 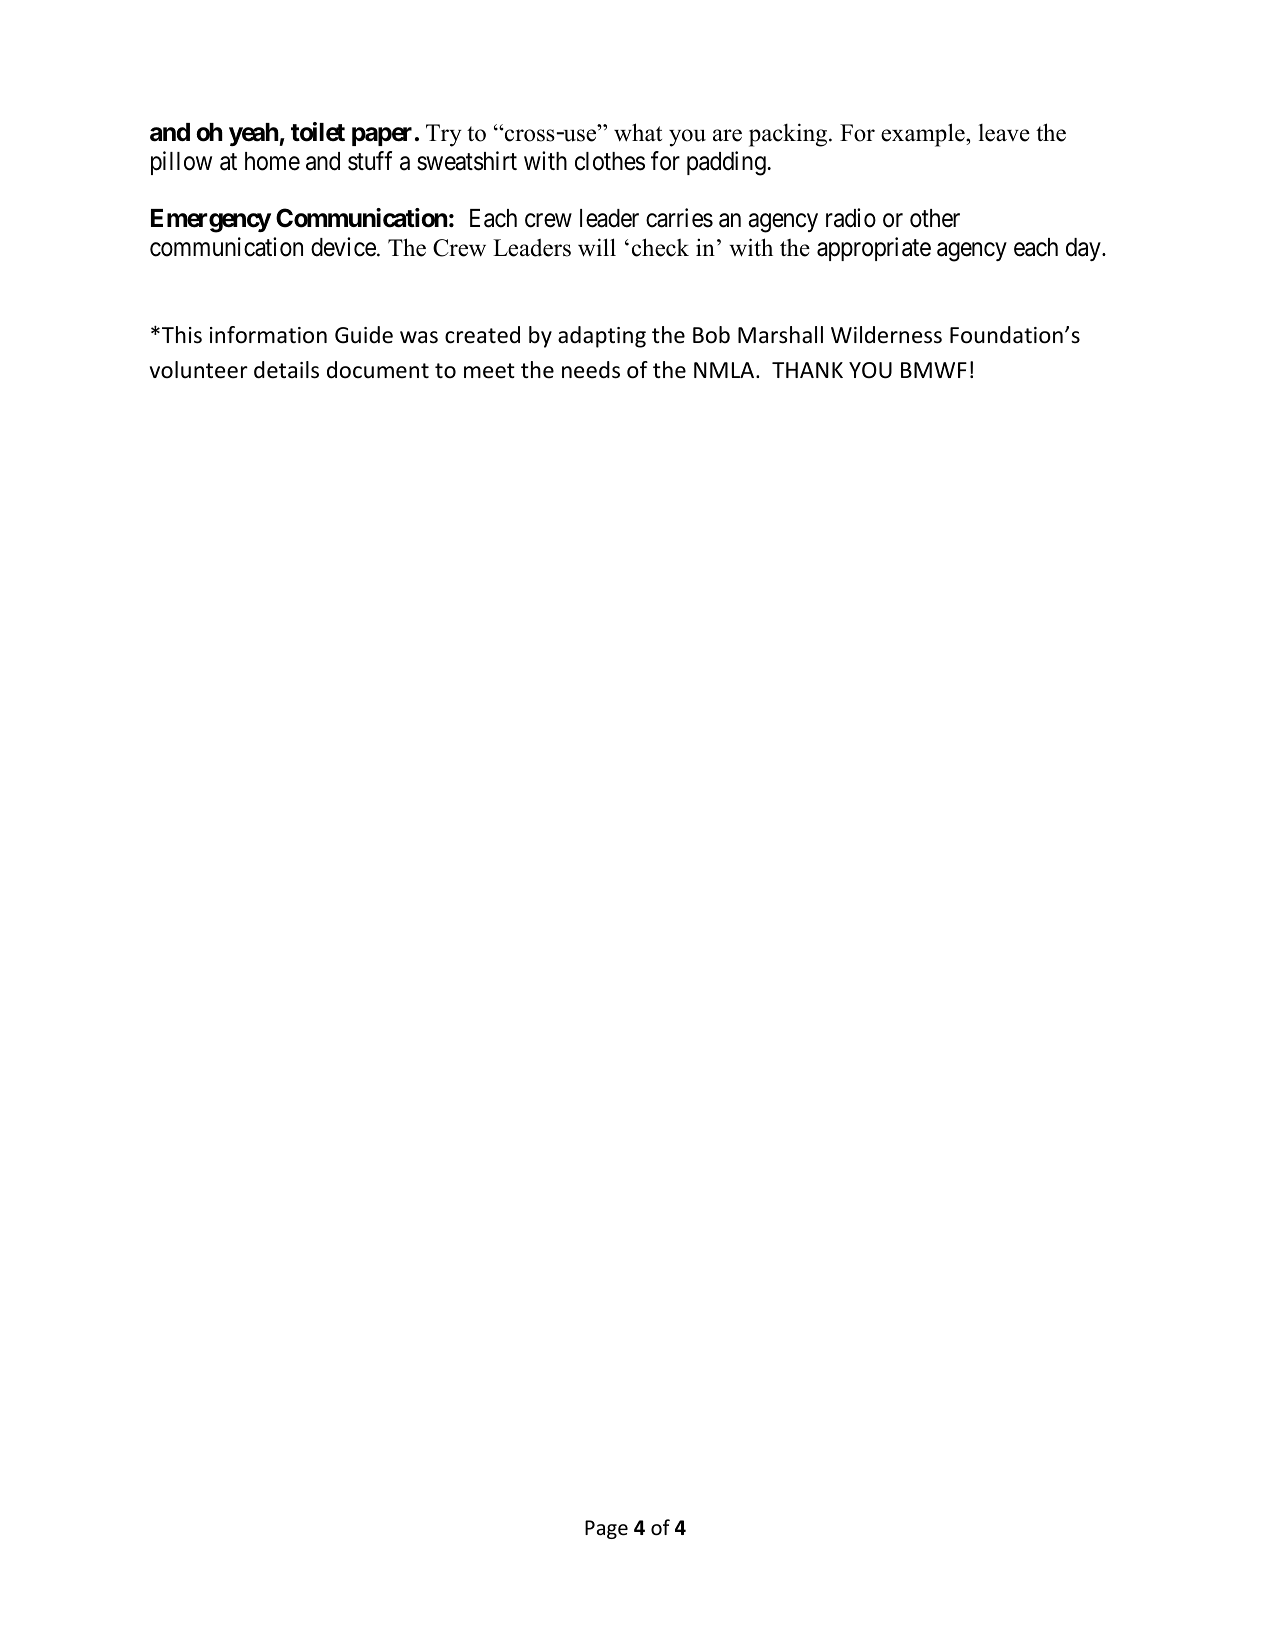 What do you see at coordinates (886, 335) in the screenshot?
I see `Wilderness` at bounding box center [886, 335].
